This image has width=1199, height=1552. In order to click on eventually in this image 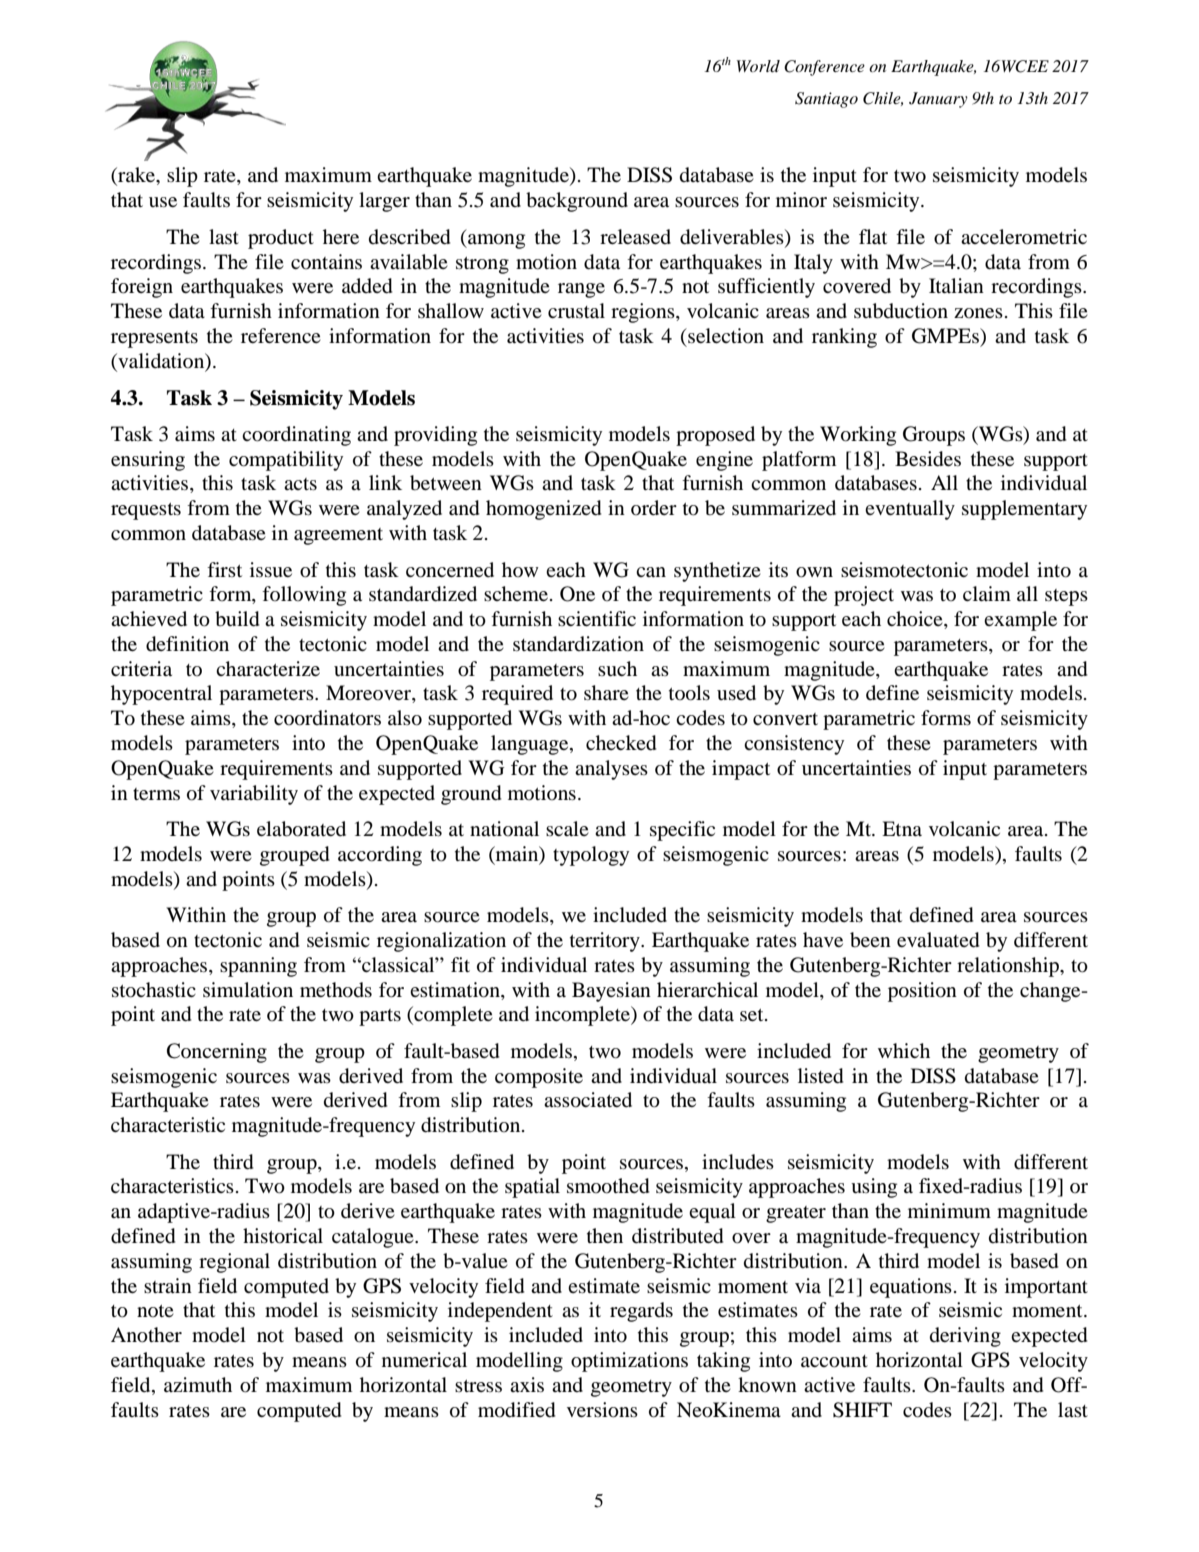, I will do `click(910, 510)`.
